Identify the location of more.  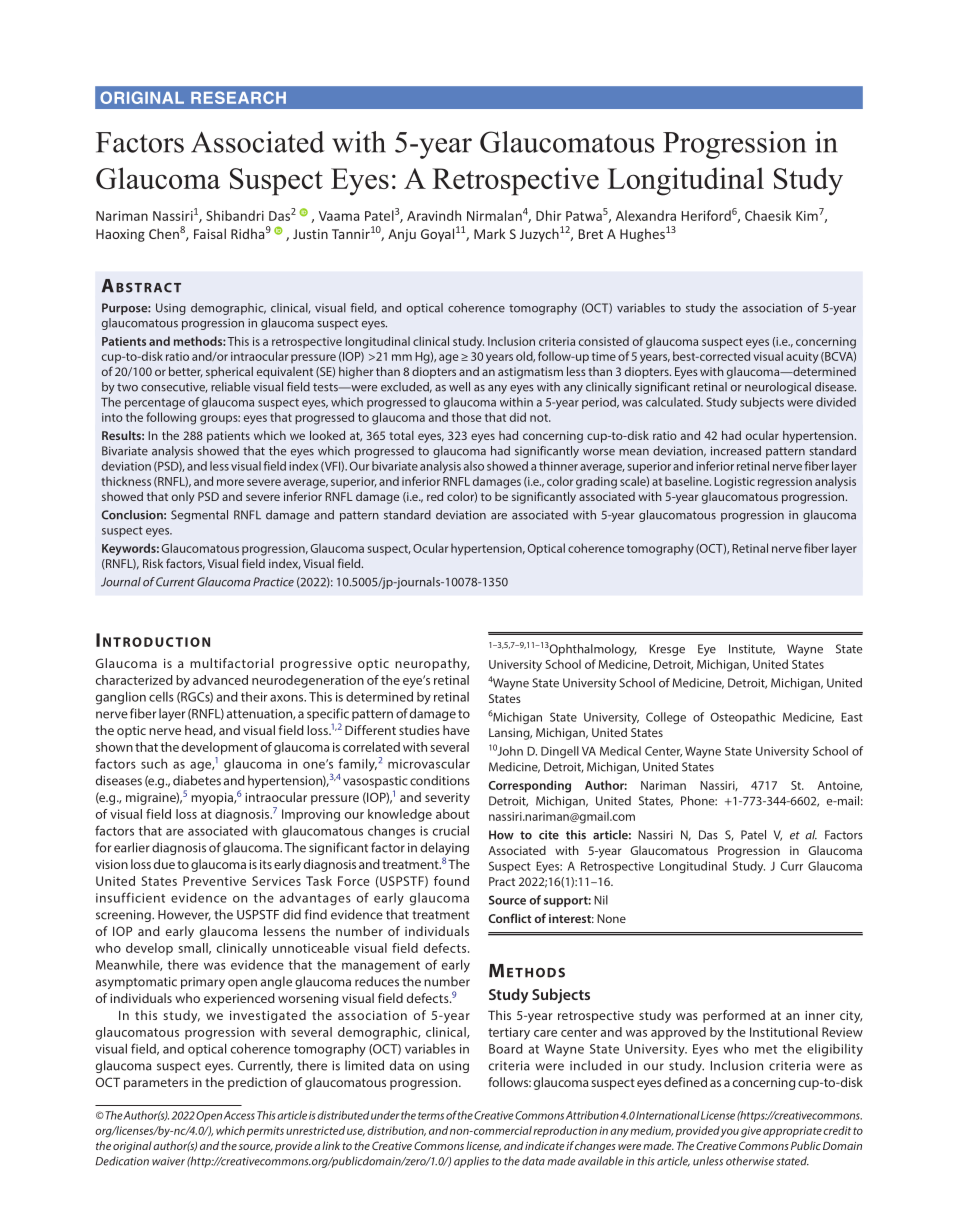
(230, 482).
